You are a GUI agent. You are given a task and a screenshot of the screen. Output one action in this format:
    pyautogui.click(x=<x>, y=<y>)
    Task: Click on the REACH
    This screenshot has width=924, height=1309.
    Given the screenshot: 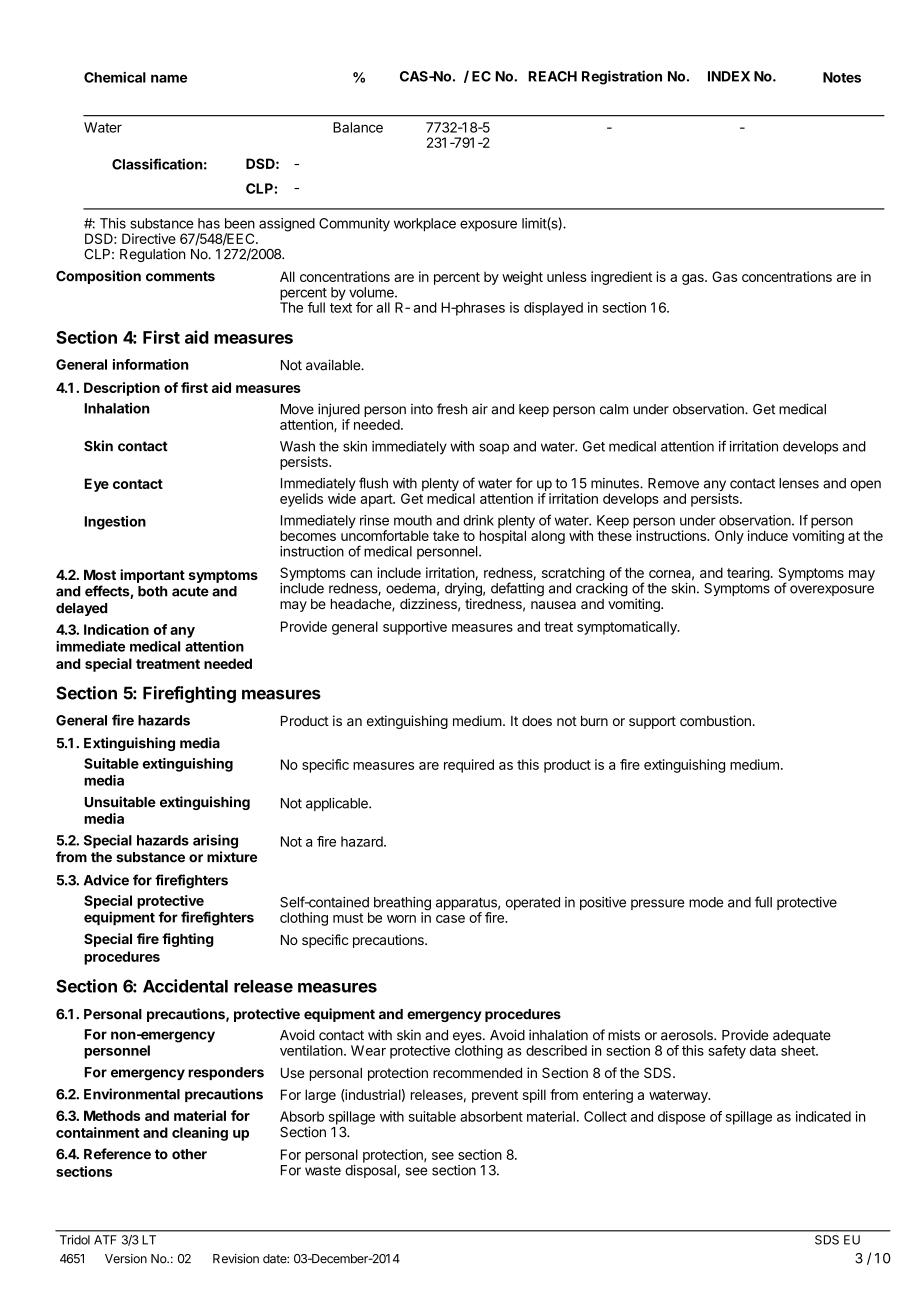 What is the action you would take?
    pyautogui.click(x=552, y=76)
